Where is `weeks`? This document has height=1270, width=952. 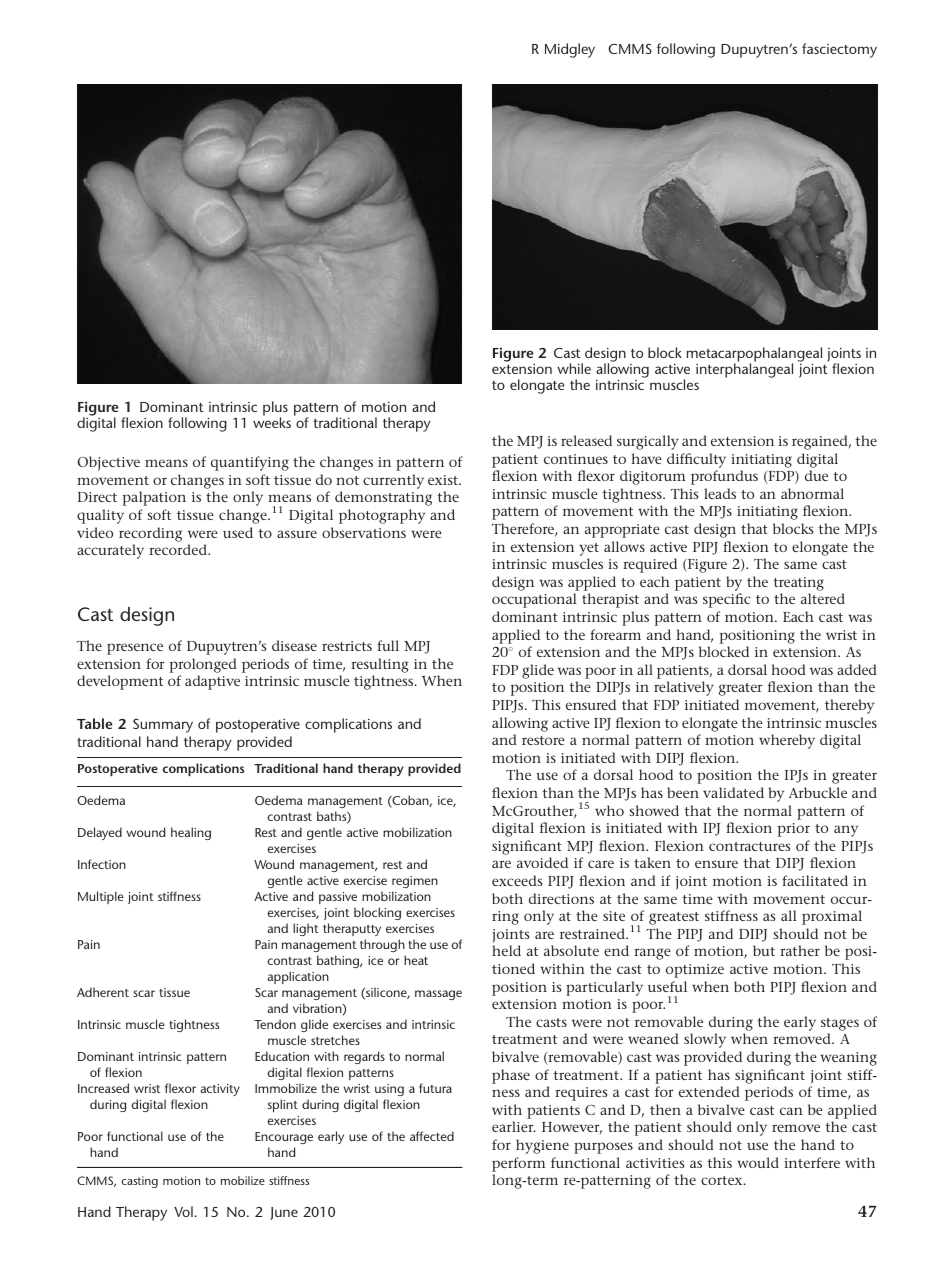 weeks is located at coordinates (272, 422).
